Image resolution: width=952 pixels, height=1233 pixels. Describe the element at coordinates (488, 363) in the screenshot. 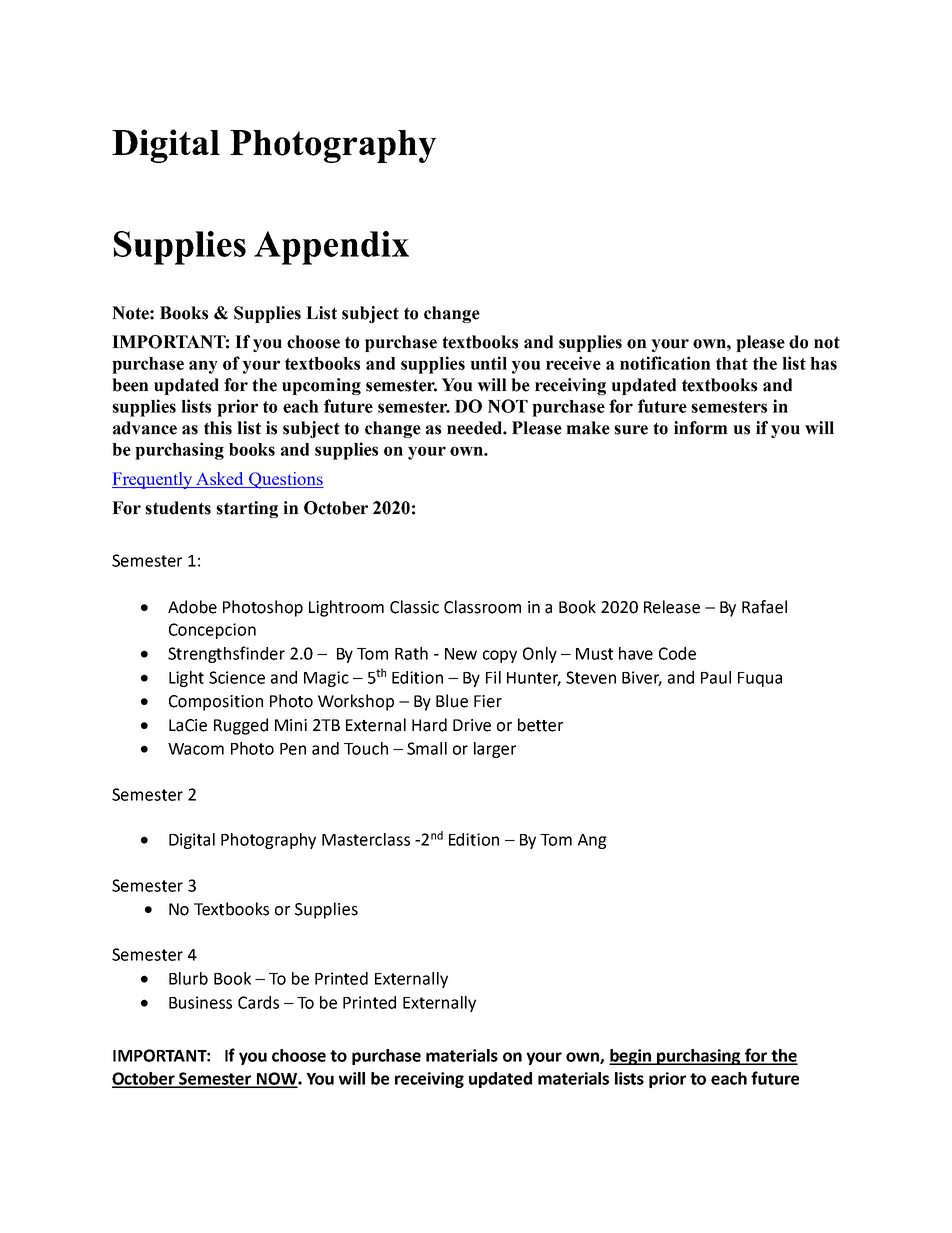

I see `until` at that location.
